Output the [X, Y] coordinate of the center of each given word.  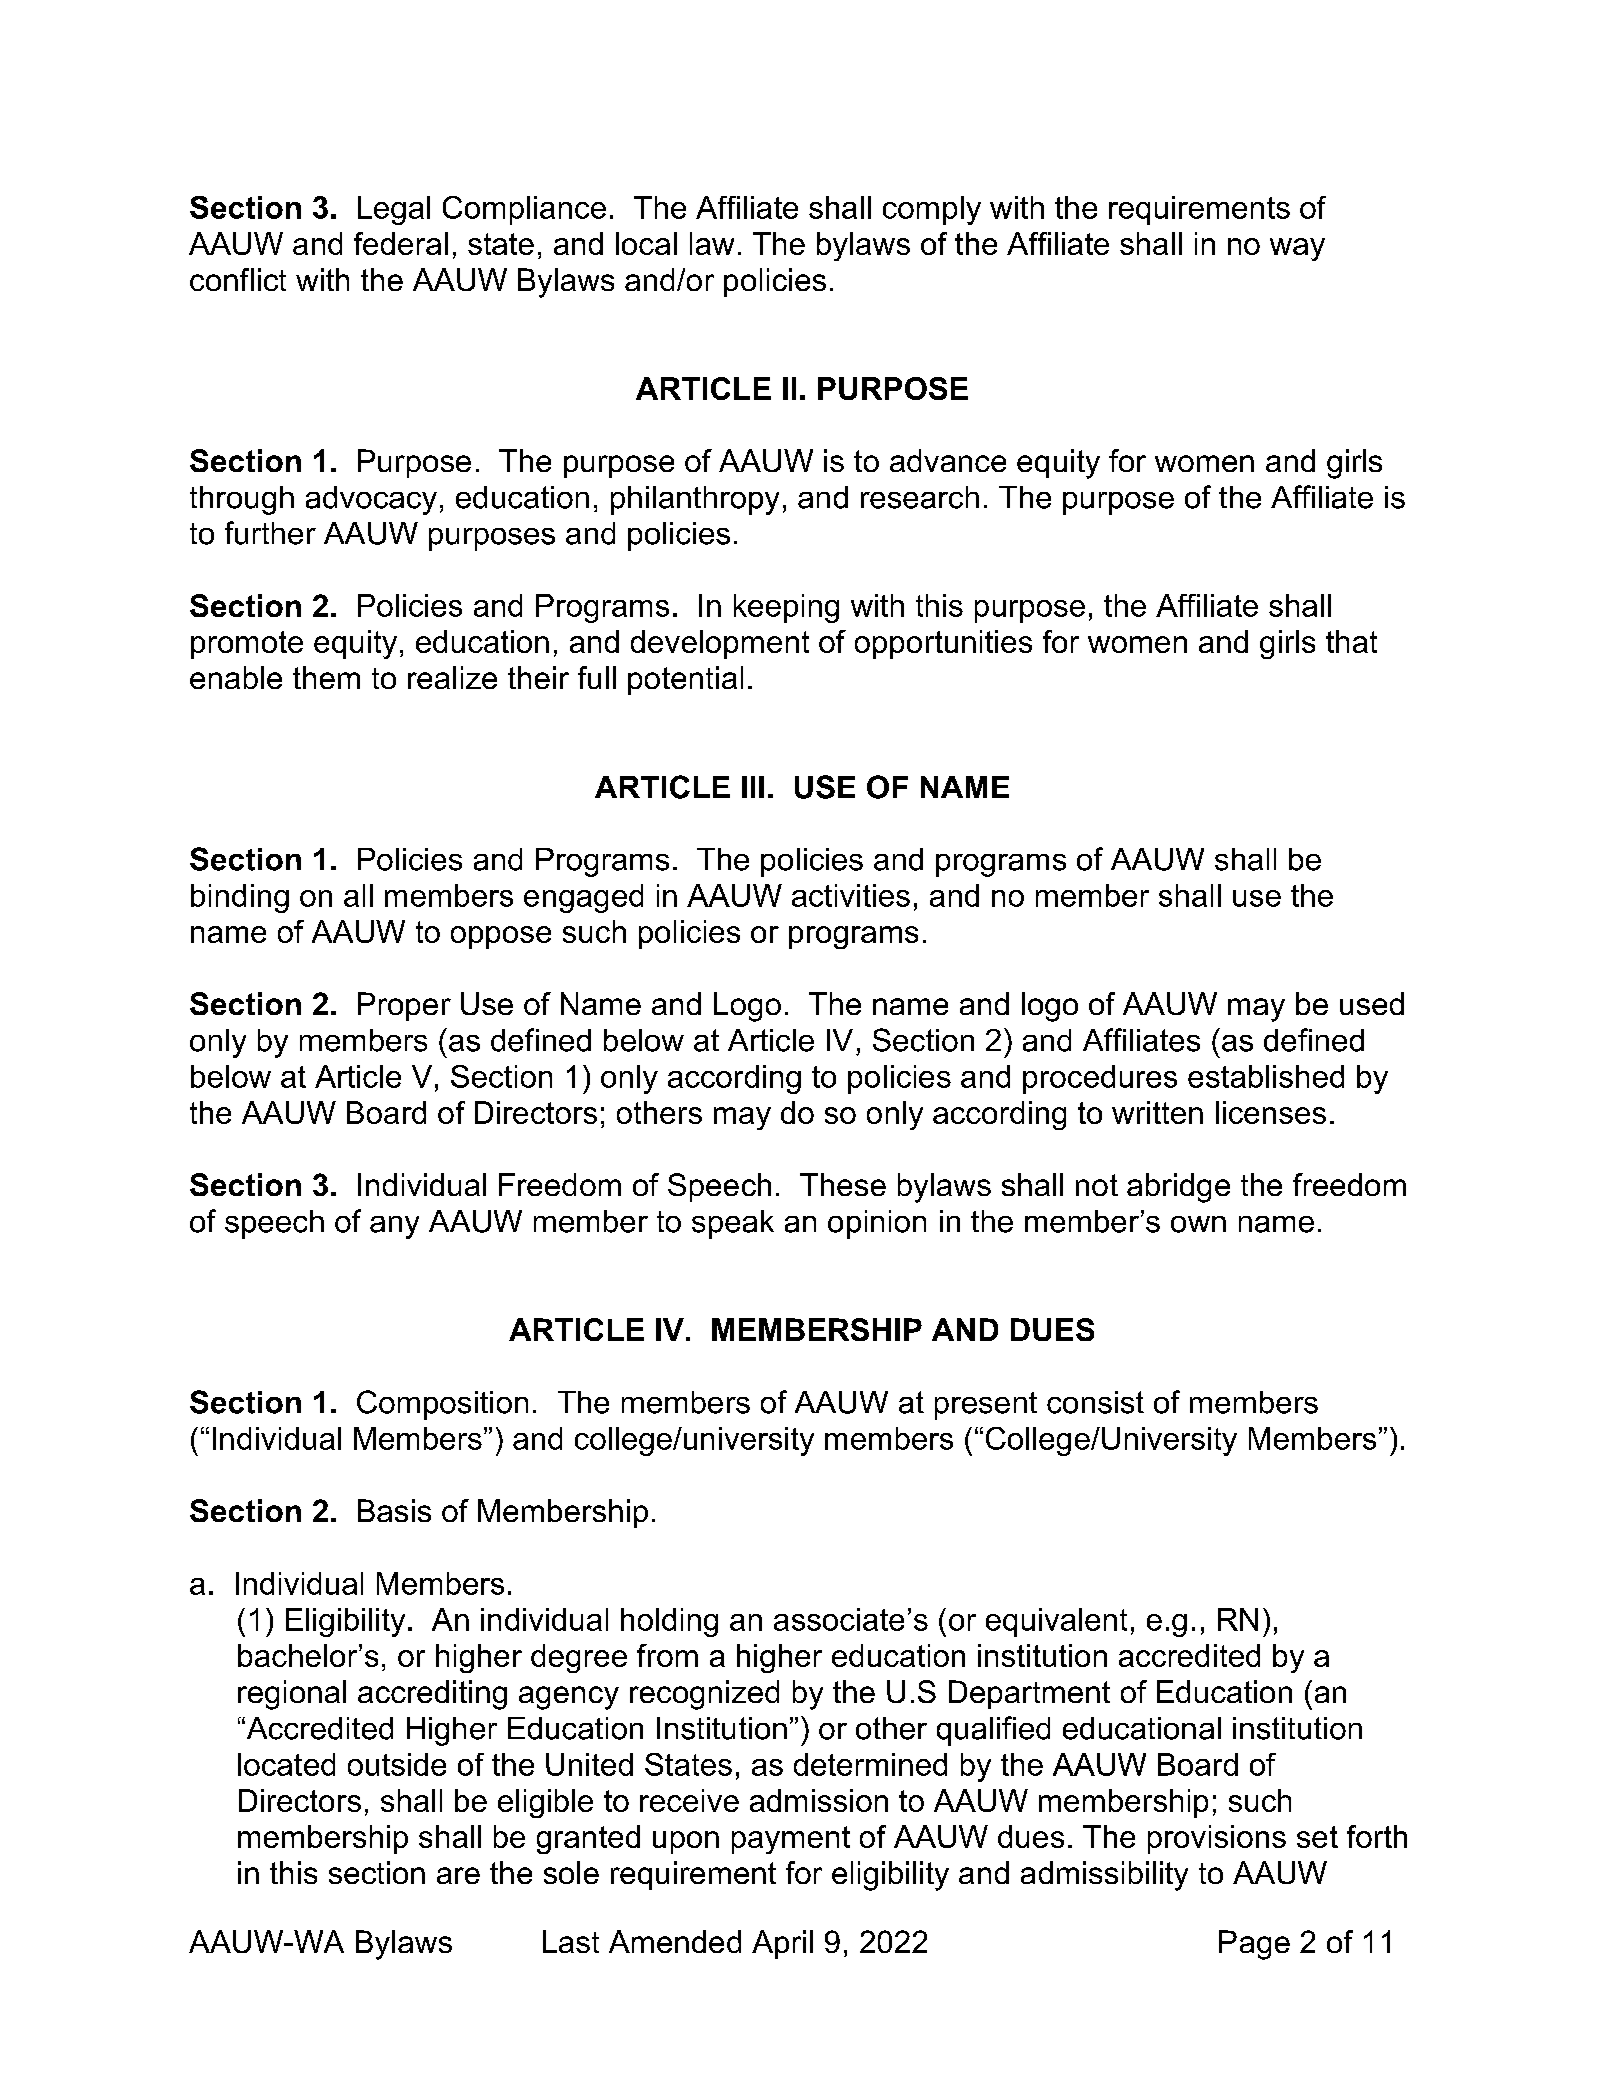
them [326, 677]
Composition [442, 1405]
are [458, 1875]
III [753, 787]
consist [1095, 1402]
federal [401, 243]
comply [932, 210]
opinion [877, 1224]
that [1351, 641]
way [1297, 249]
